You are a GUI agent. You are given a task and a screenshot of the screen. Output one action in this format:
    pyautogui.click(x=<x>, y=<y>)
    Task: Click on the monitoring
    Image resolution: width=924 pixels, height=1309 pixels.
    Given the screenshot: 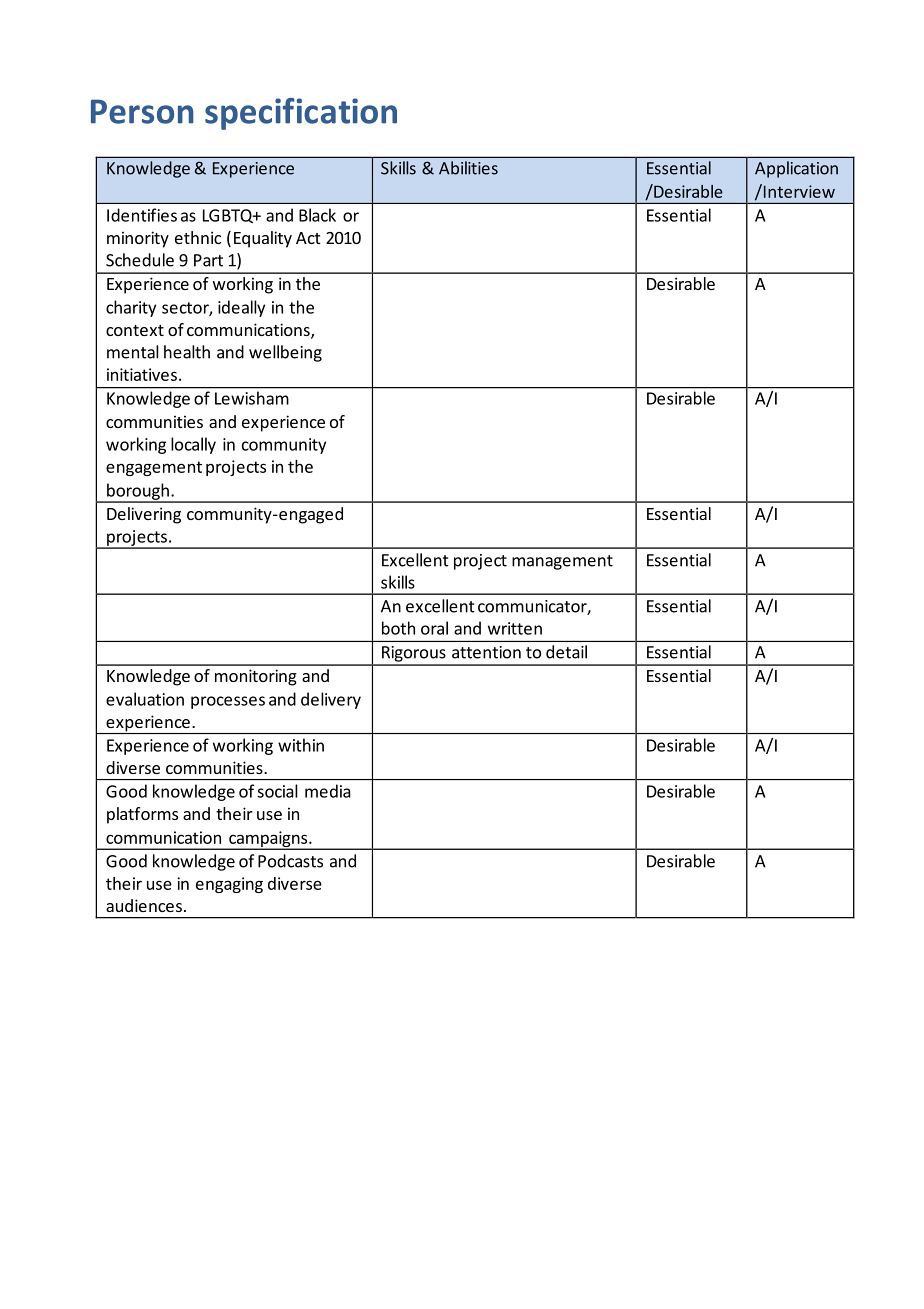 What is the action you would take?
    pyautogui.click(x=256, y=677)
